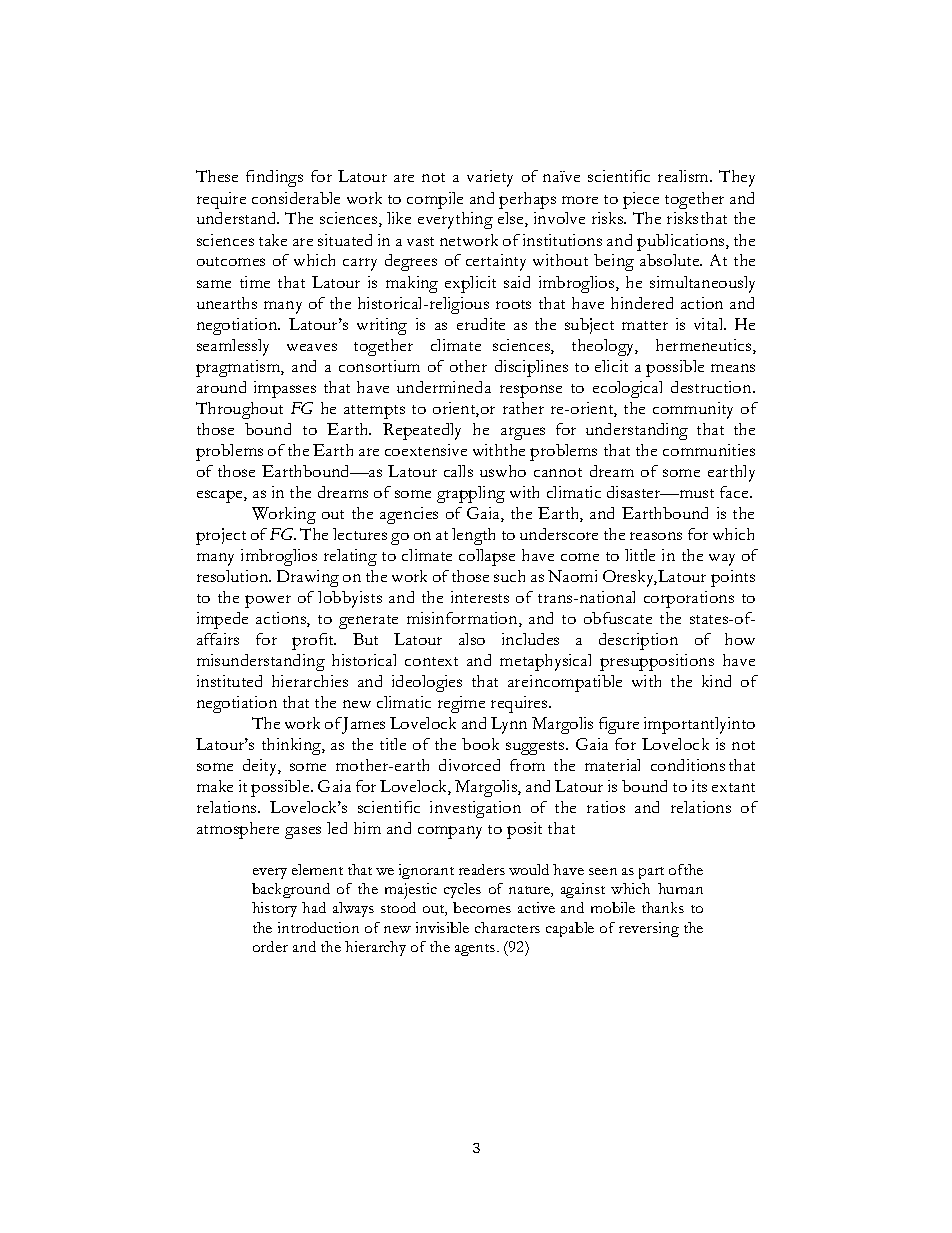  Describe the element at coordinates (480, 744) in the screenshot. I see `book` at that location.
